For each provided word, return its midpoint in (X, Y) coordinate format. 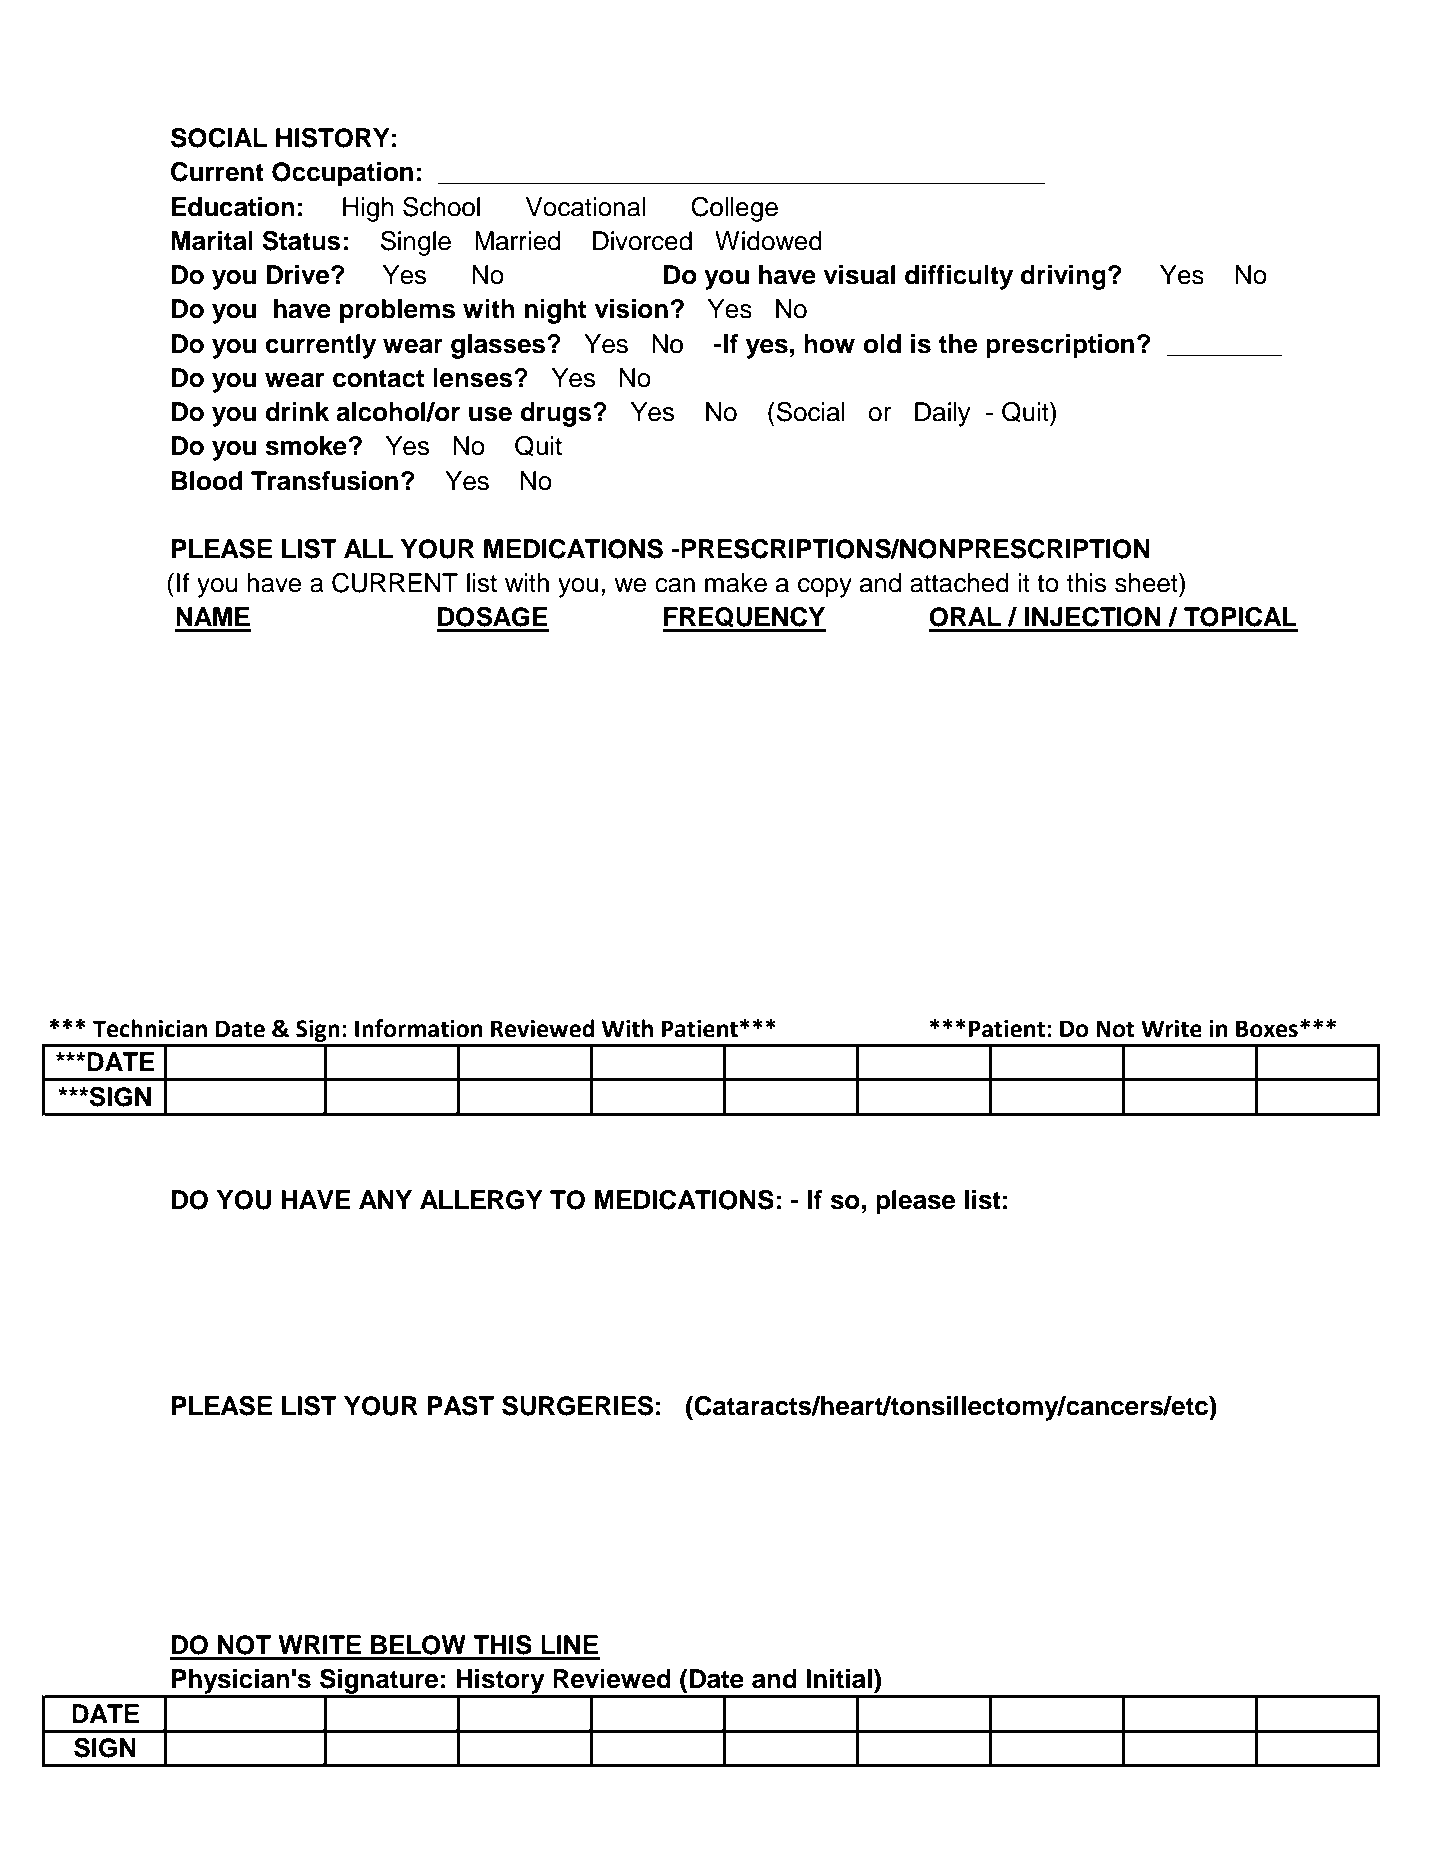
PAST (461, 1405)
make (736, 583)
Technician (150, 1028)
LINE (569, 1644)
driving (1063, 277)
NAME (213, 616)
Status (301, 240)
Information (419, 1028)
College (734, 209)
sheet (1147, 583)
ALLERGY (481, 1200)
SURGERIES (577, 1405)
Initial (839, 1679)
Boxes (1267, 1029)
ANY (385, 1199)
